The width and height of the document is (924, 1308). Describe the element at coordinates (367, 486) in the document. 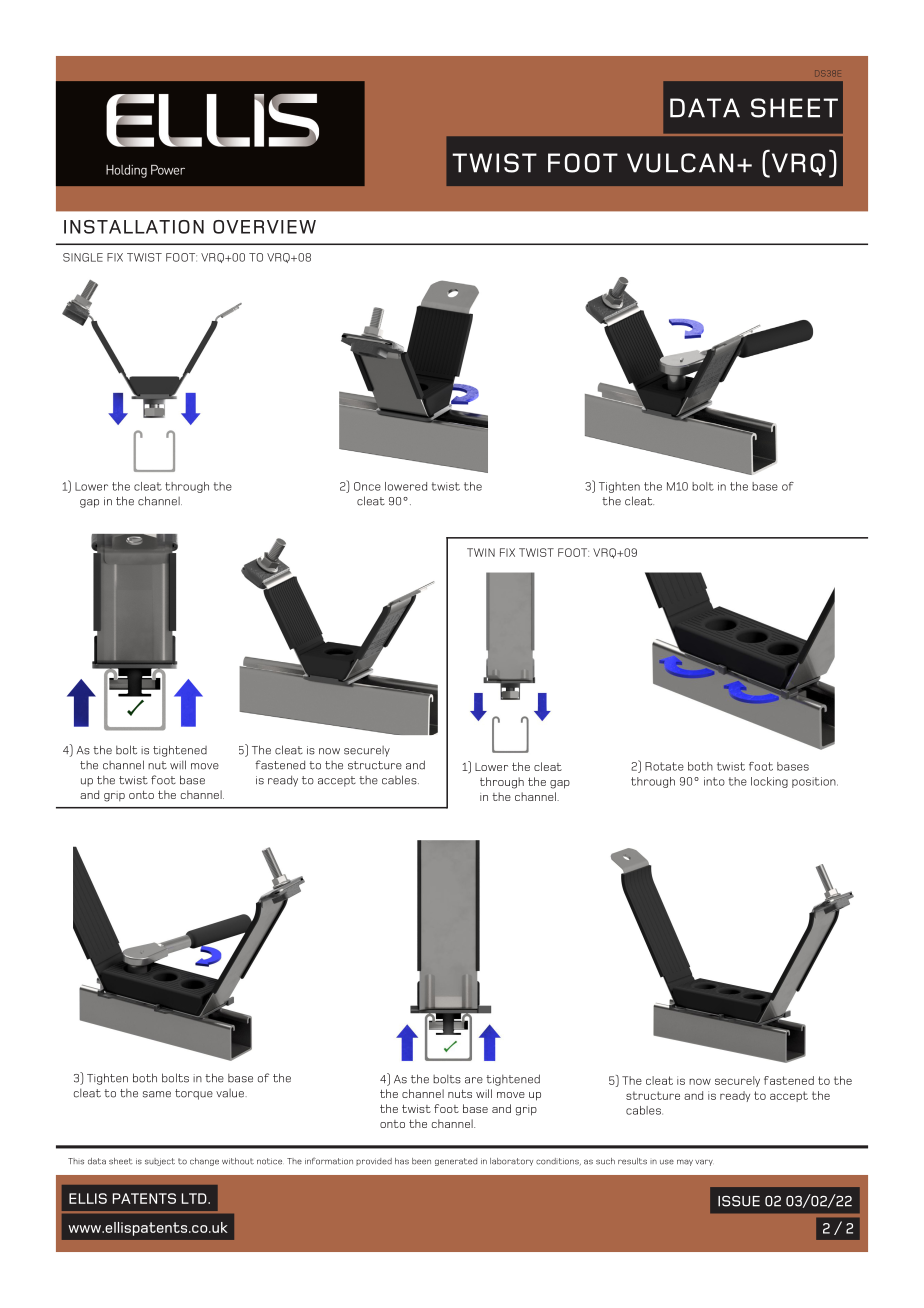

I see `Once` at that location.
